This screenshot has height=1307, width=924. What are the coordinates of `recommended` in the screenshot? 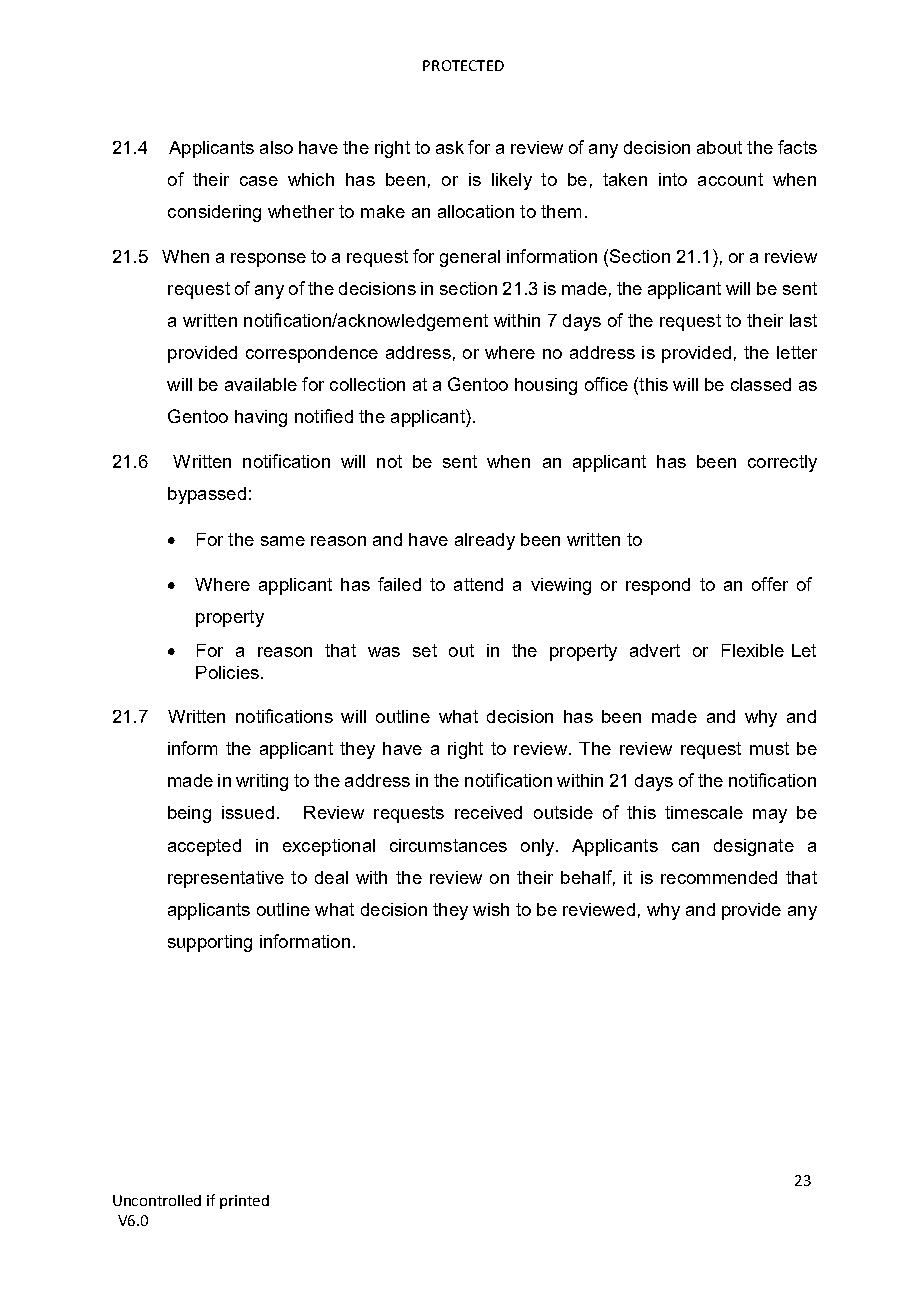 It's located at (719, 877).
